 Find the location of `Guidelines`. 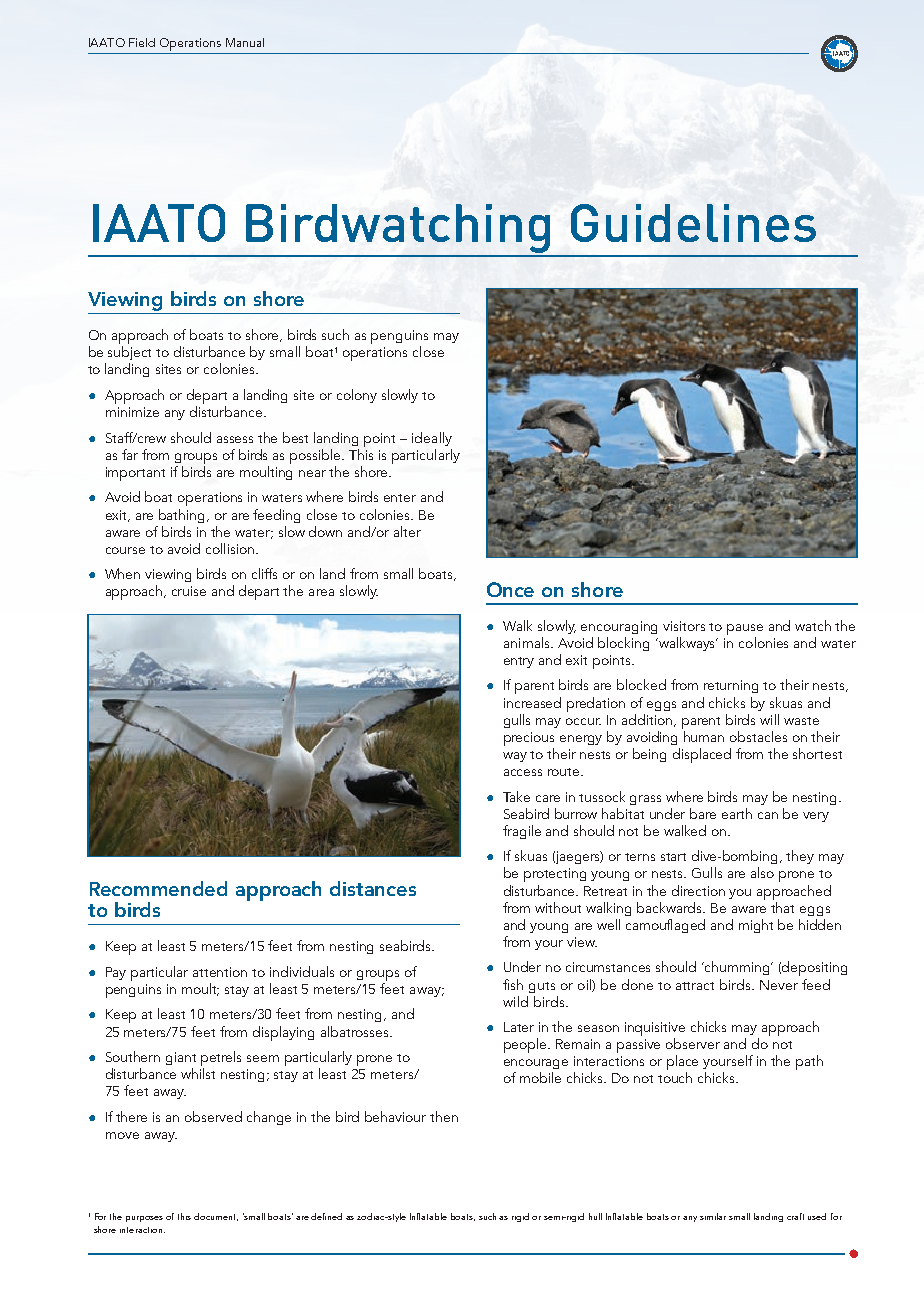

Guidelines is located at coordinates (693, 223).
